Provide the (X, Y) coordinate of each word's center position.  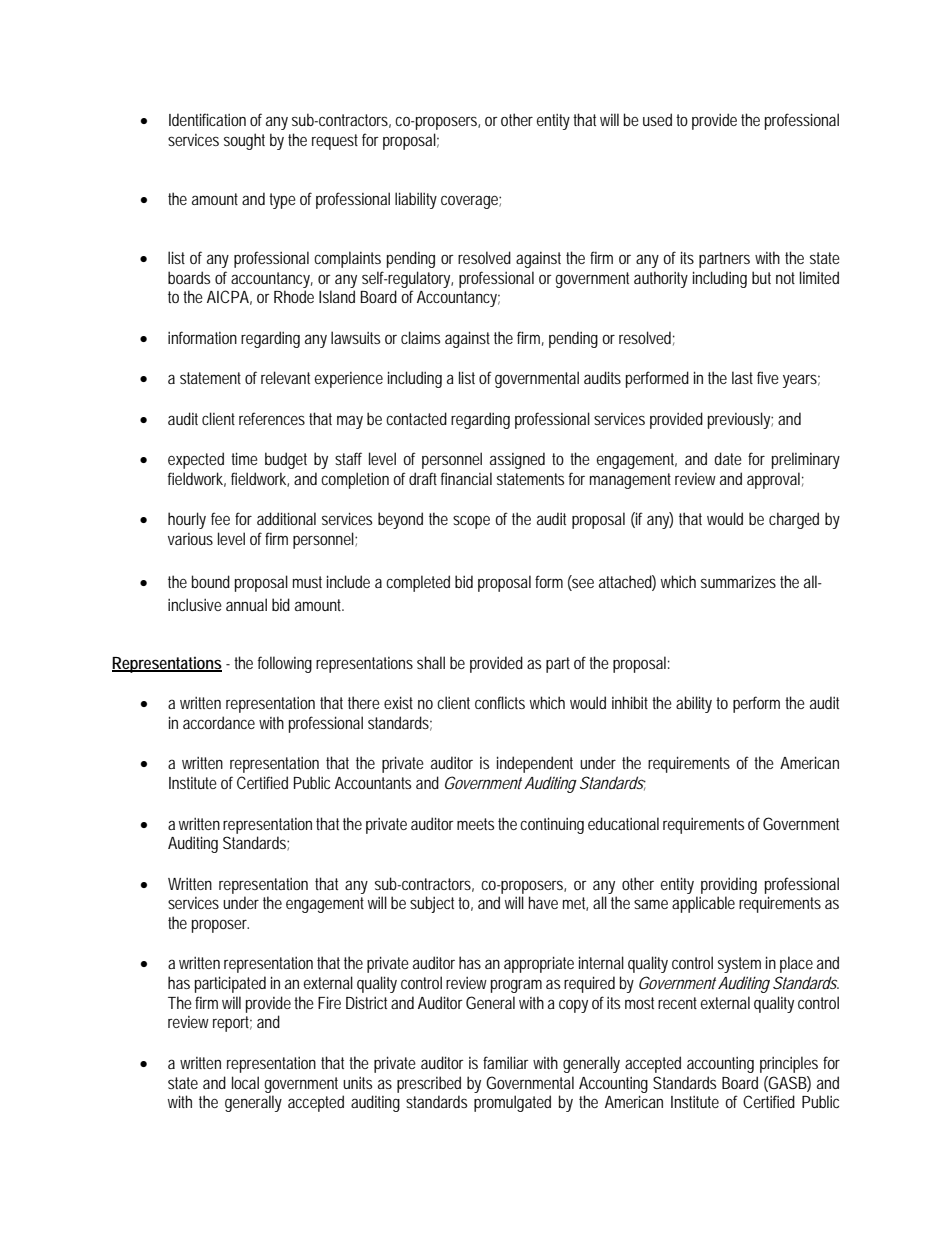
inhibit (630, 702)
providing (729, 885)
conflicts (500, 702)
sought (244, 141)
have (543, 902)
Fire (329, 1002)
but (761, 277)
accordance (219, 722)
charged (794, 520)
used (657, 119)
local (245, 1082)
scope (471, 522)
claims (420, 337)
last (742, 377)
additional (286, 518)
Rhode (294, 296)
